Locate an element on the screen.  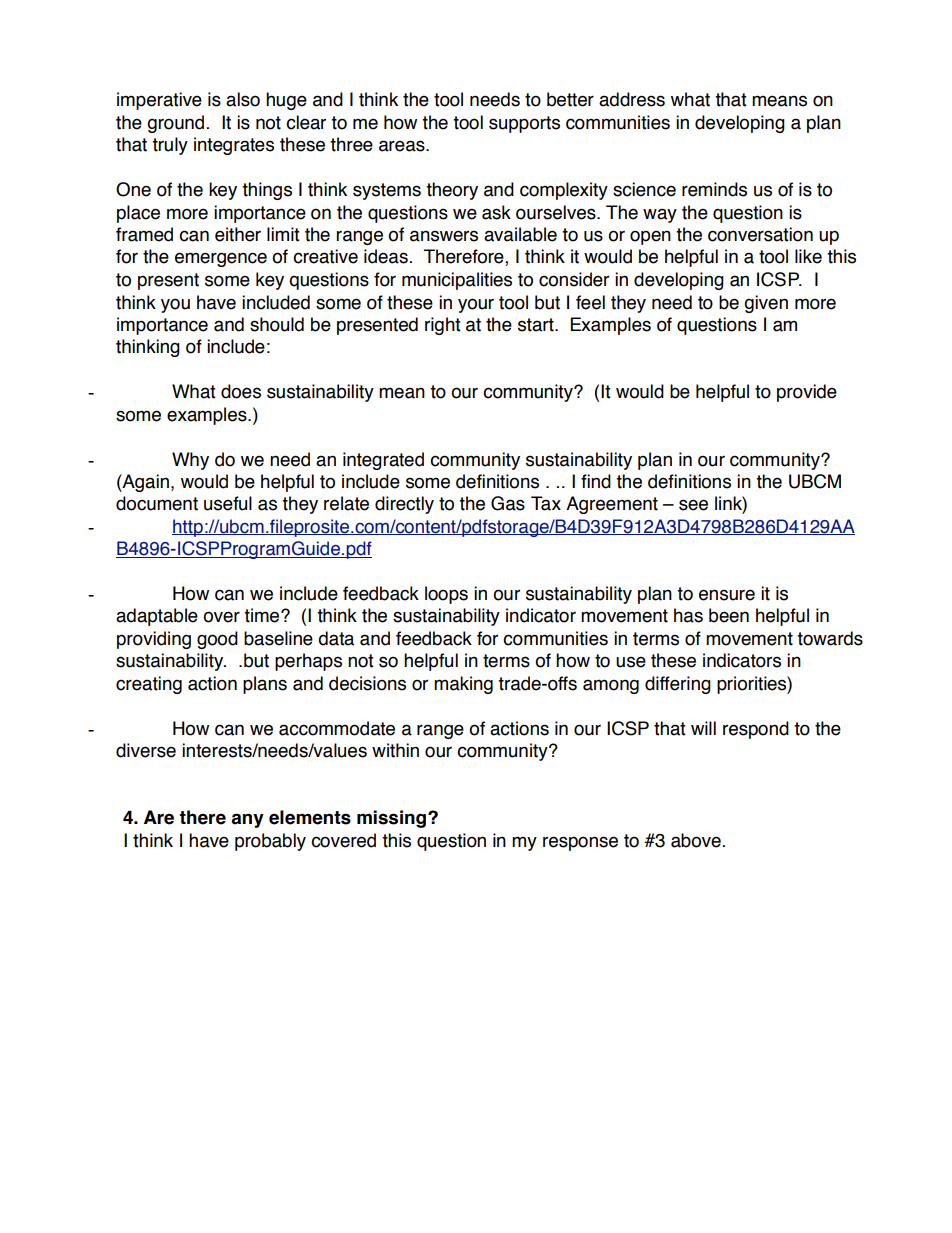
been is located at coordinates (729, 615).
